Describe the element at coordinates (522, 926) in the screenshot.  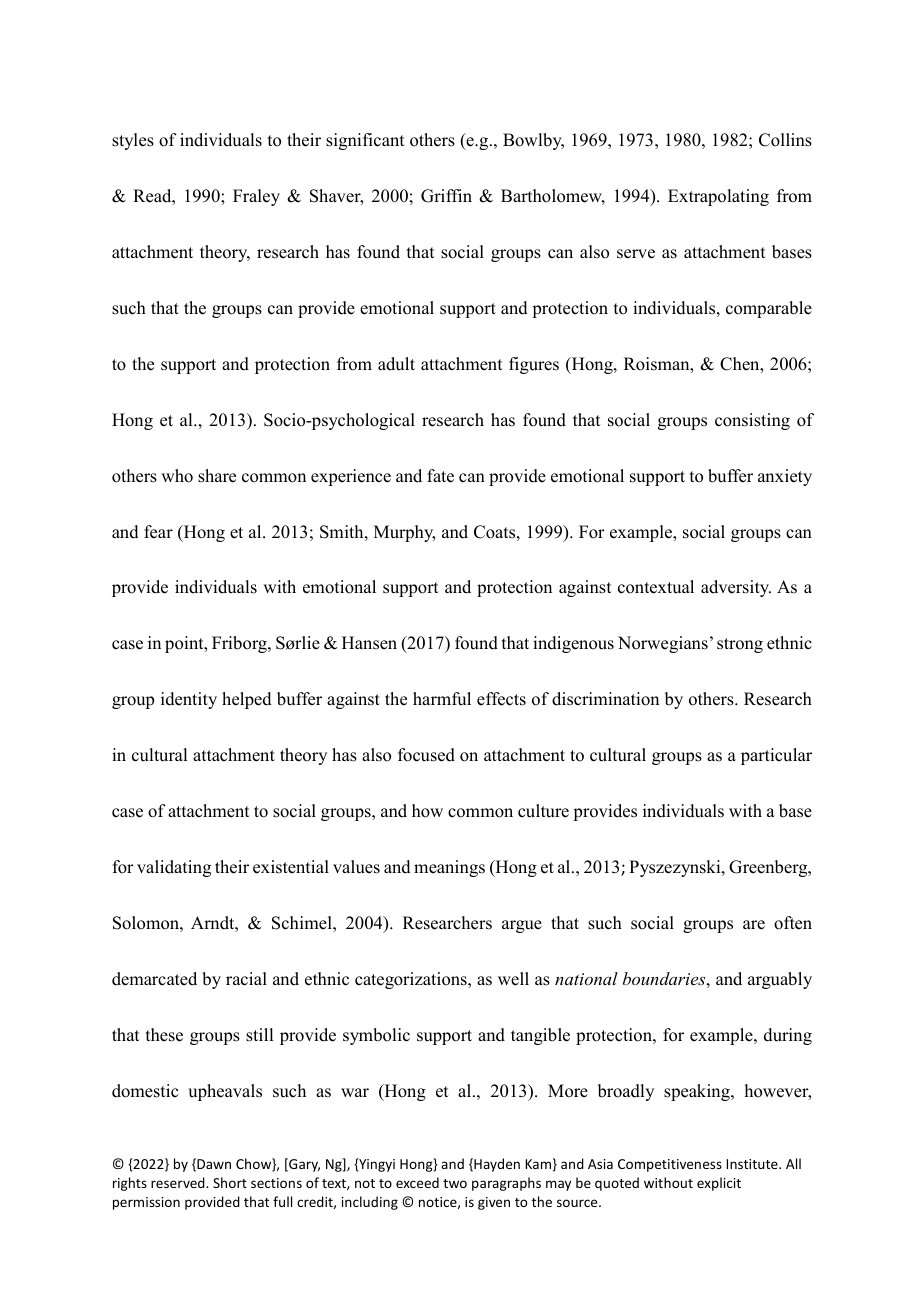
I see `argue` at that location.
